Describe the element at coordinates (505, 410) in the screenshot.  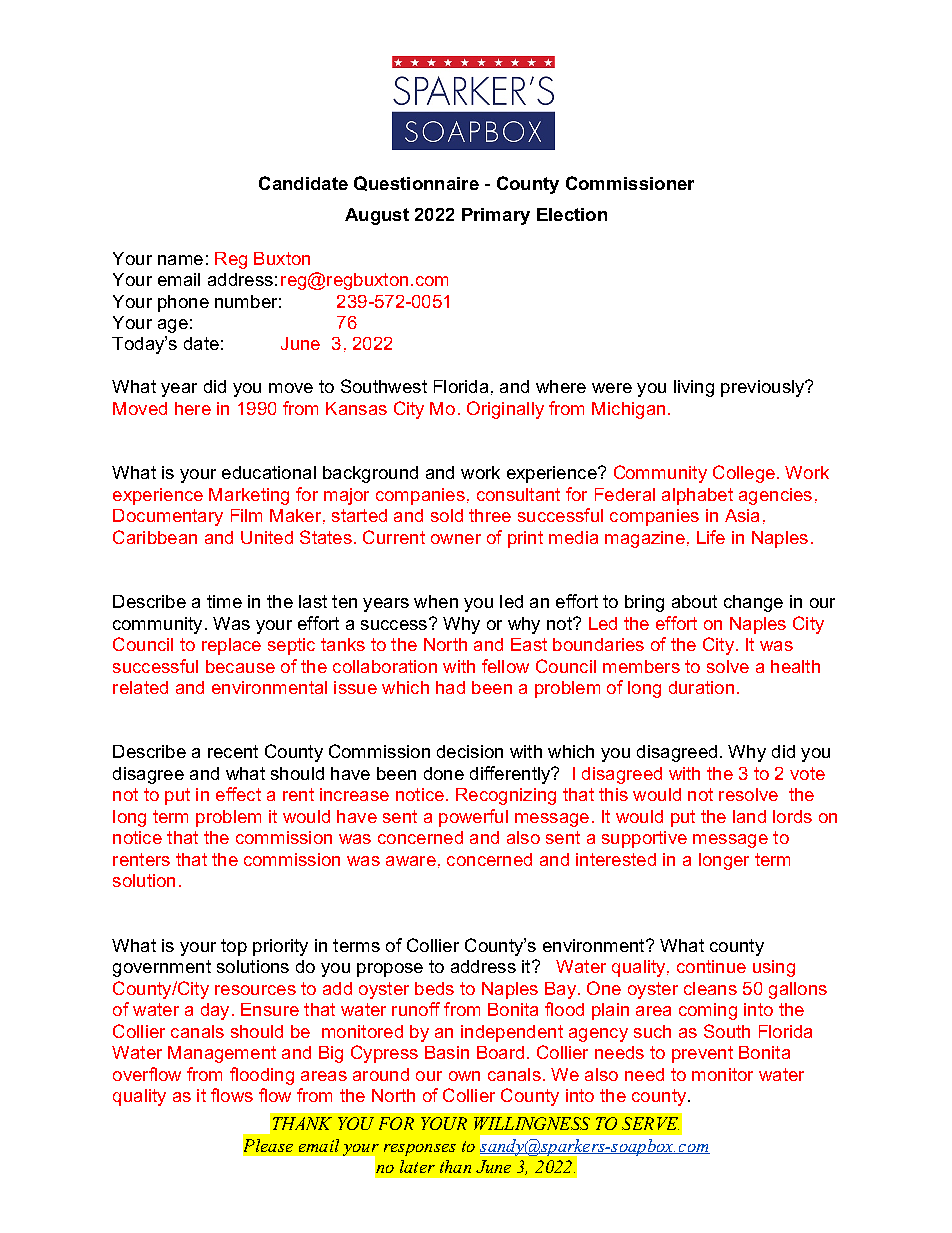
I see `Originally` at that location.
